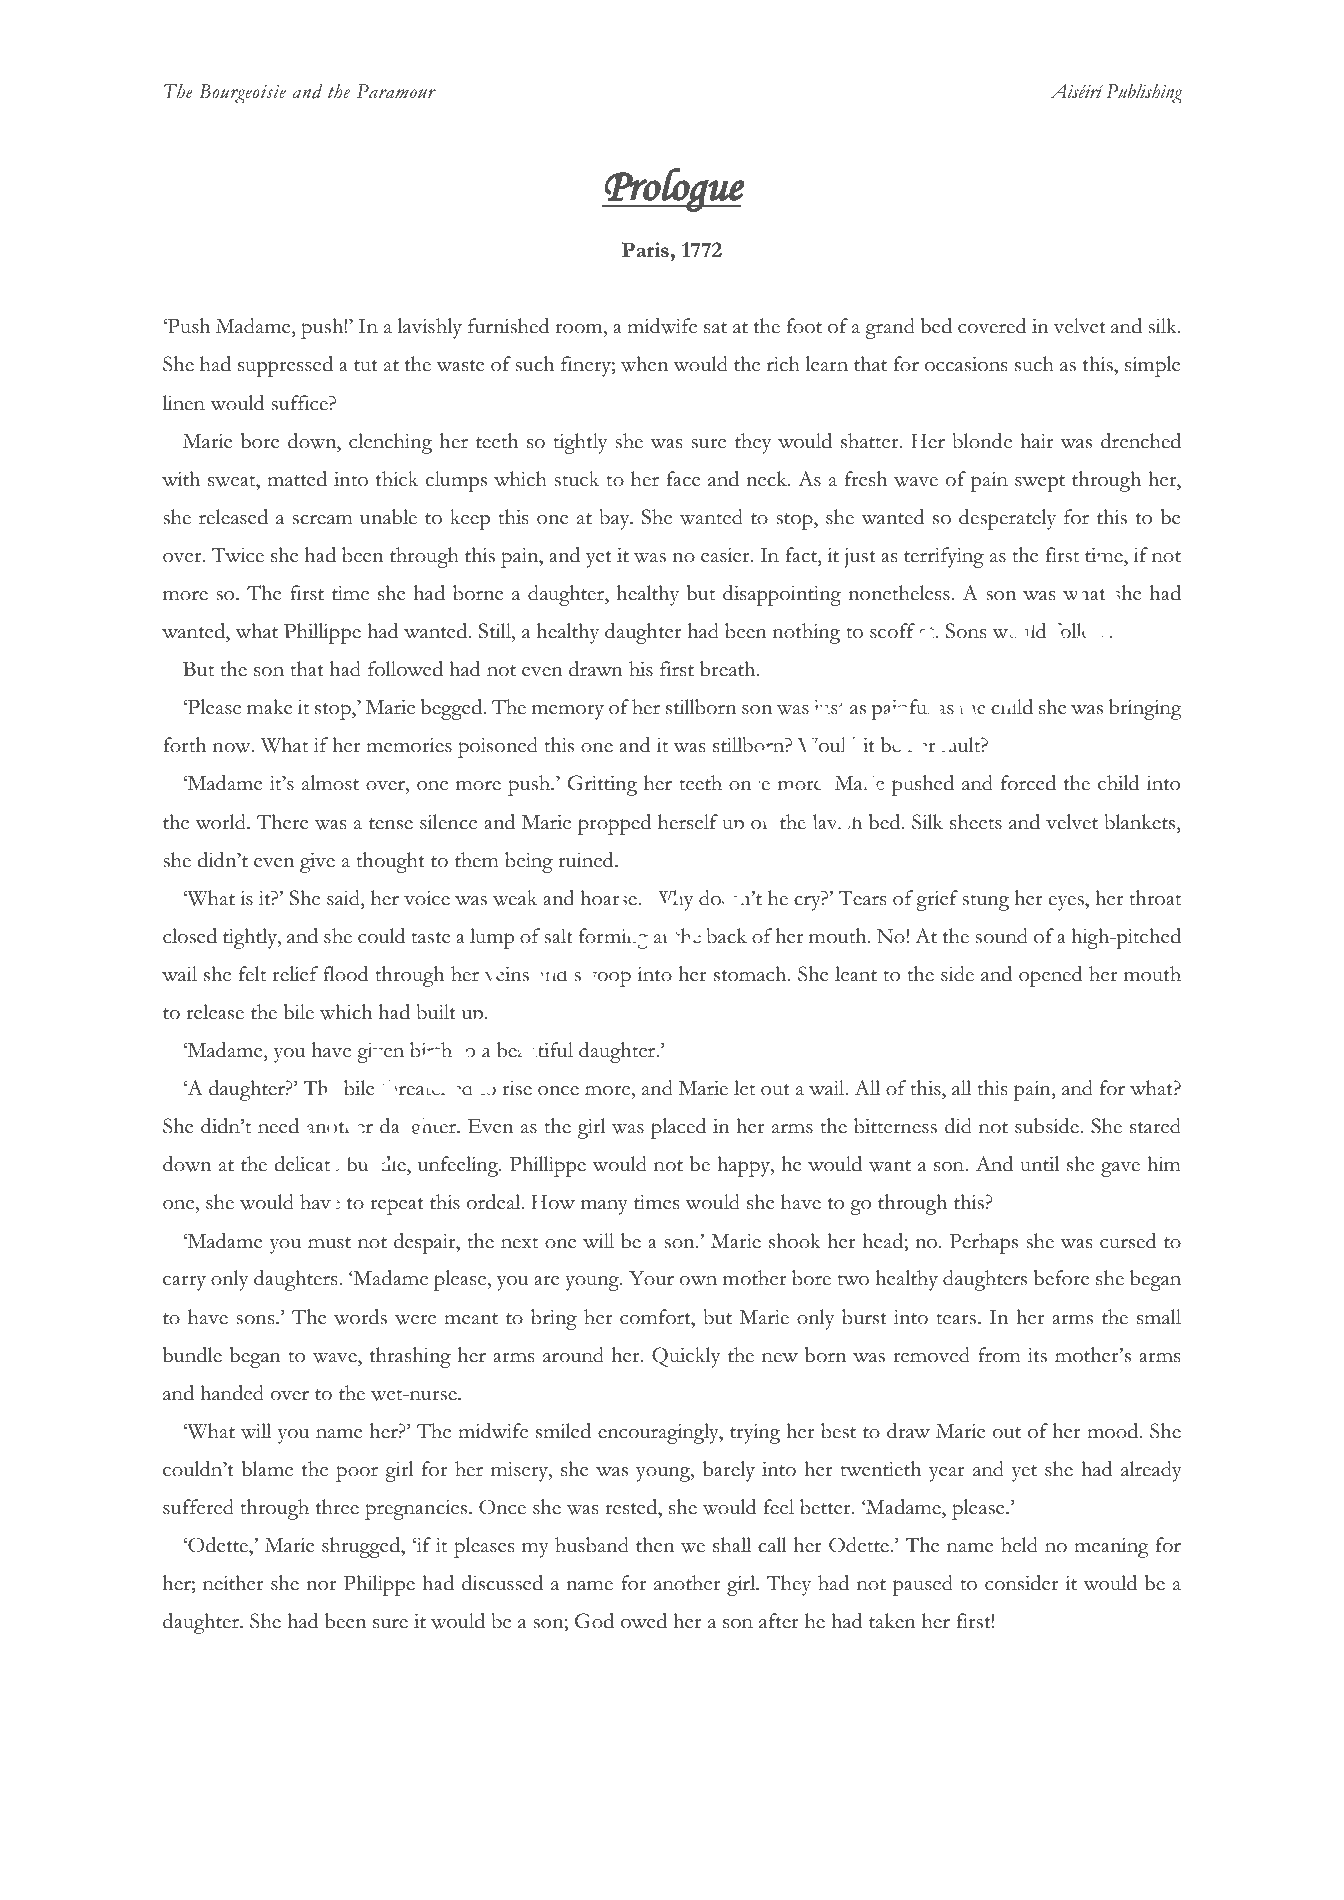 Image resolution: width=1344 pixels, height=1900 pixels. I want to click on then, so click(655, 1545).
